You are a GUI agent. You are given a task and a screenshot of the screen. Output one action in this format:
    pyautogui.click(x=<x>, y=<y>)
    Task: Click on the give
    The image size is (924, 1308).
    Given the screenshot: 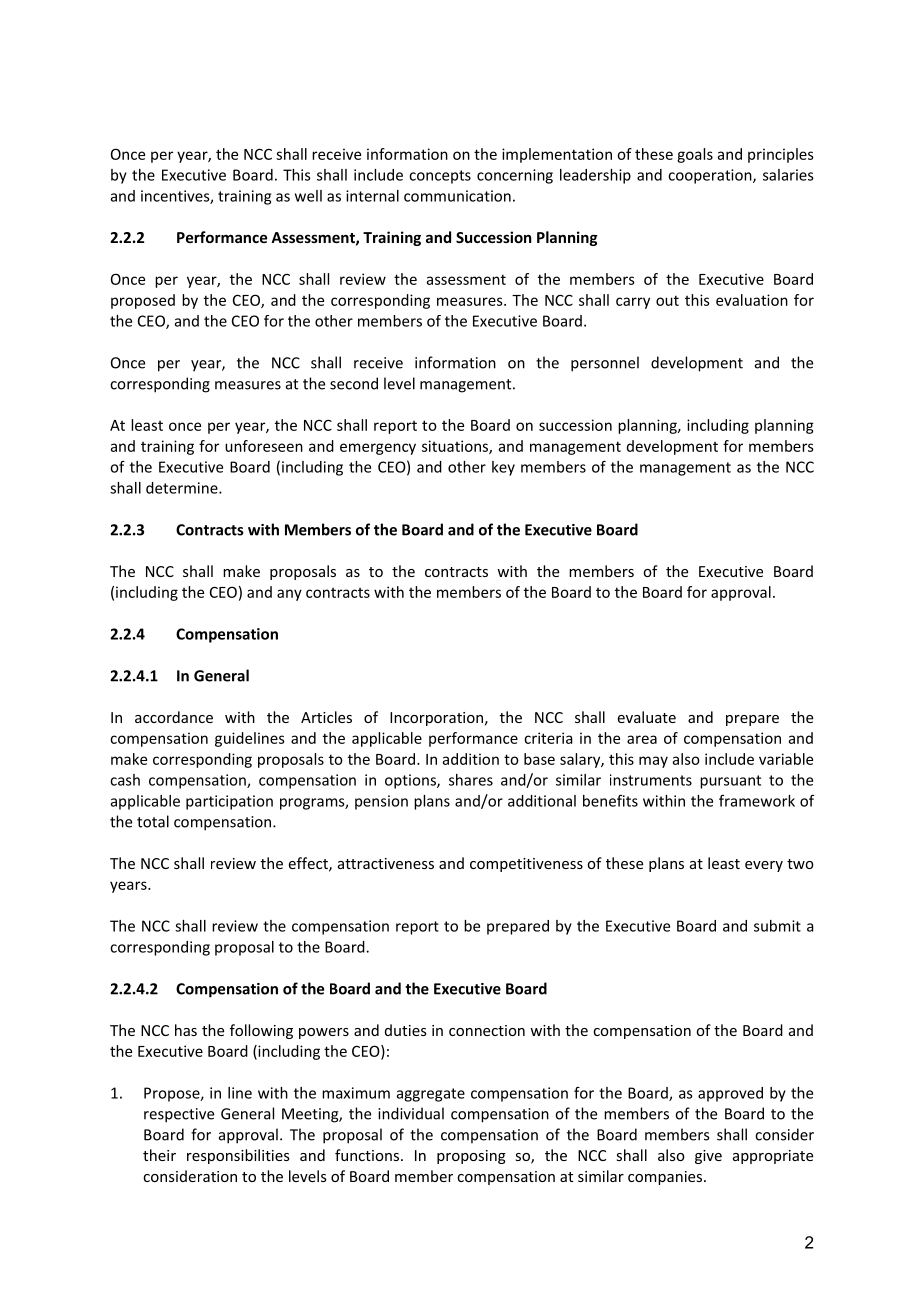 What is the action you would take?
    pyautogui.click(x=708, y=1157)
